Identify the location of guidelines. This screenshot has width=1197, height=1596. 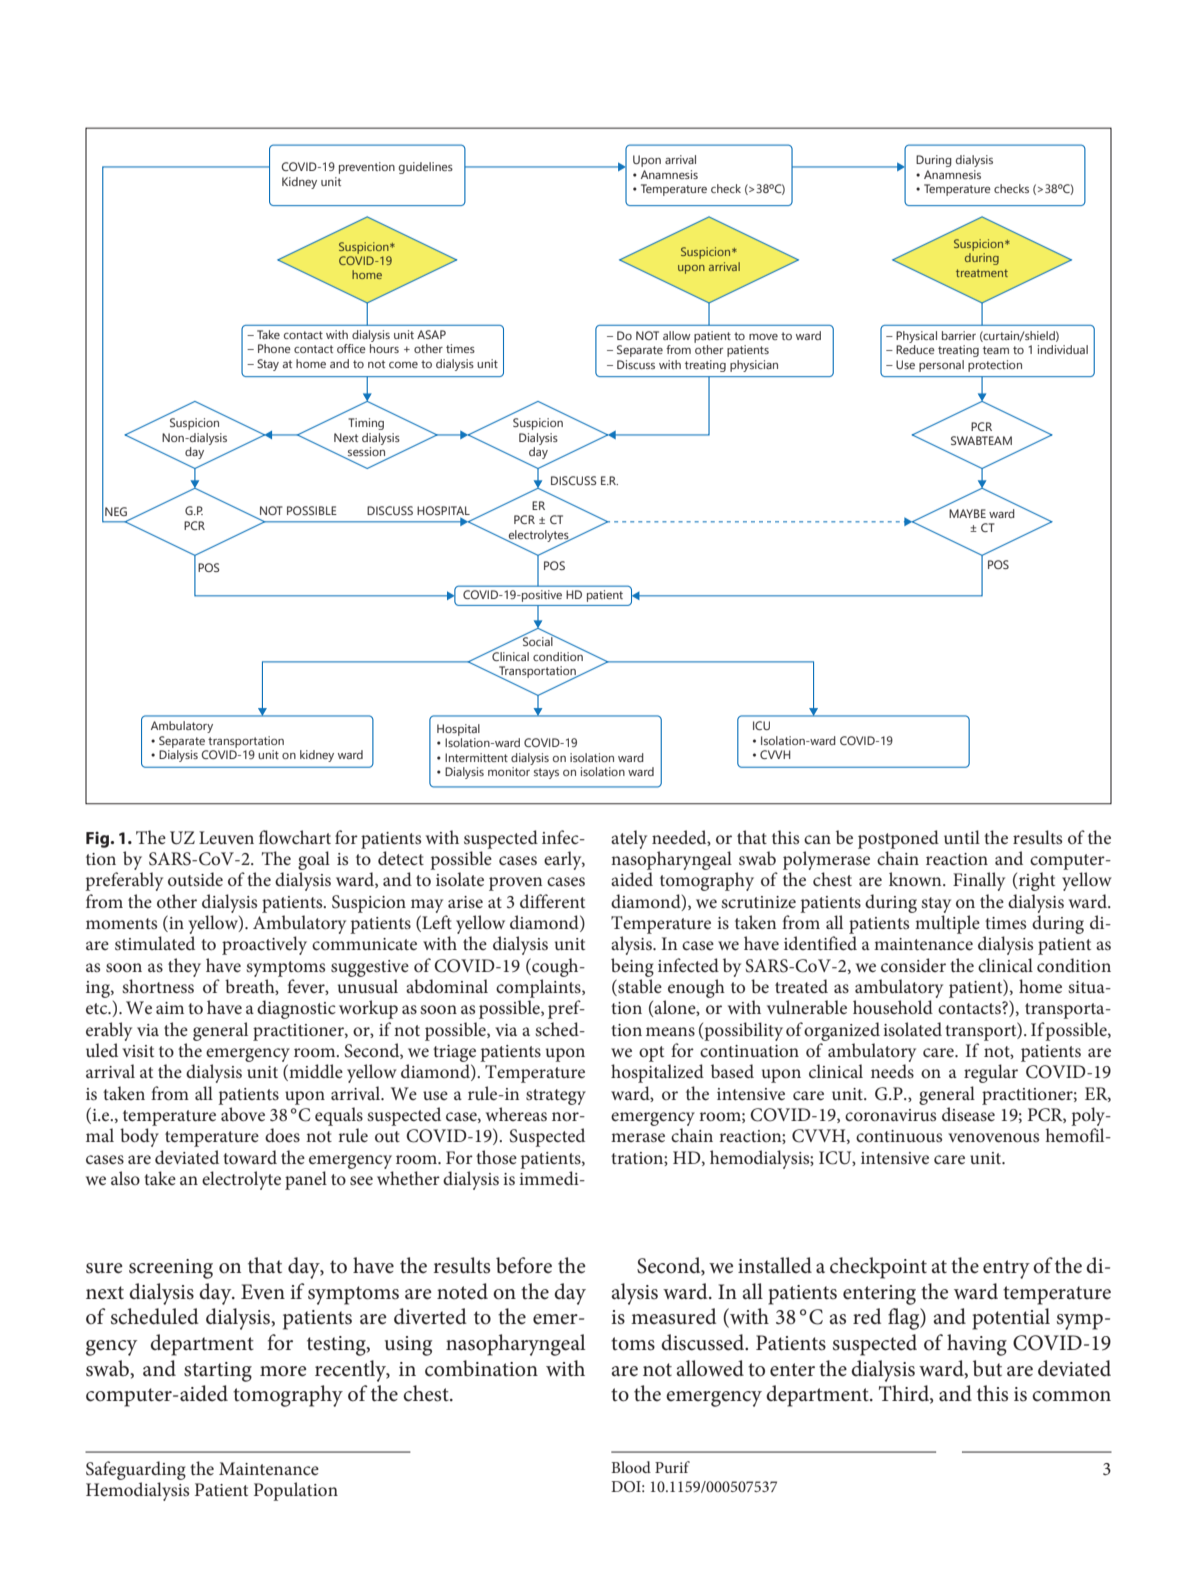
(426, 168).
